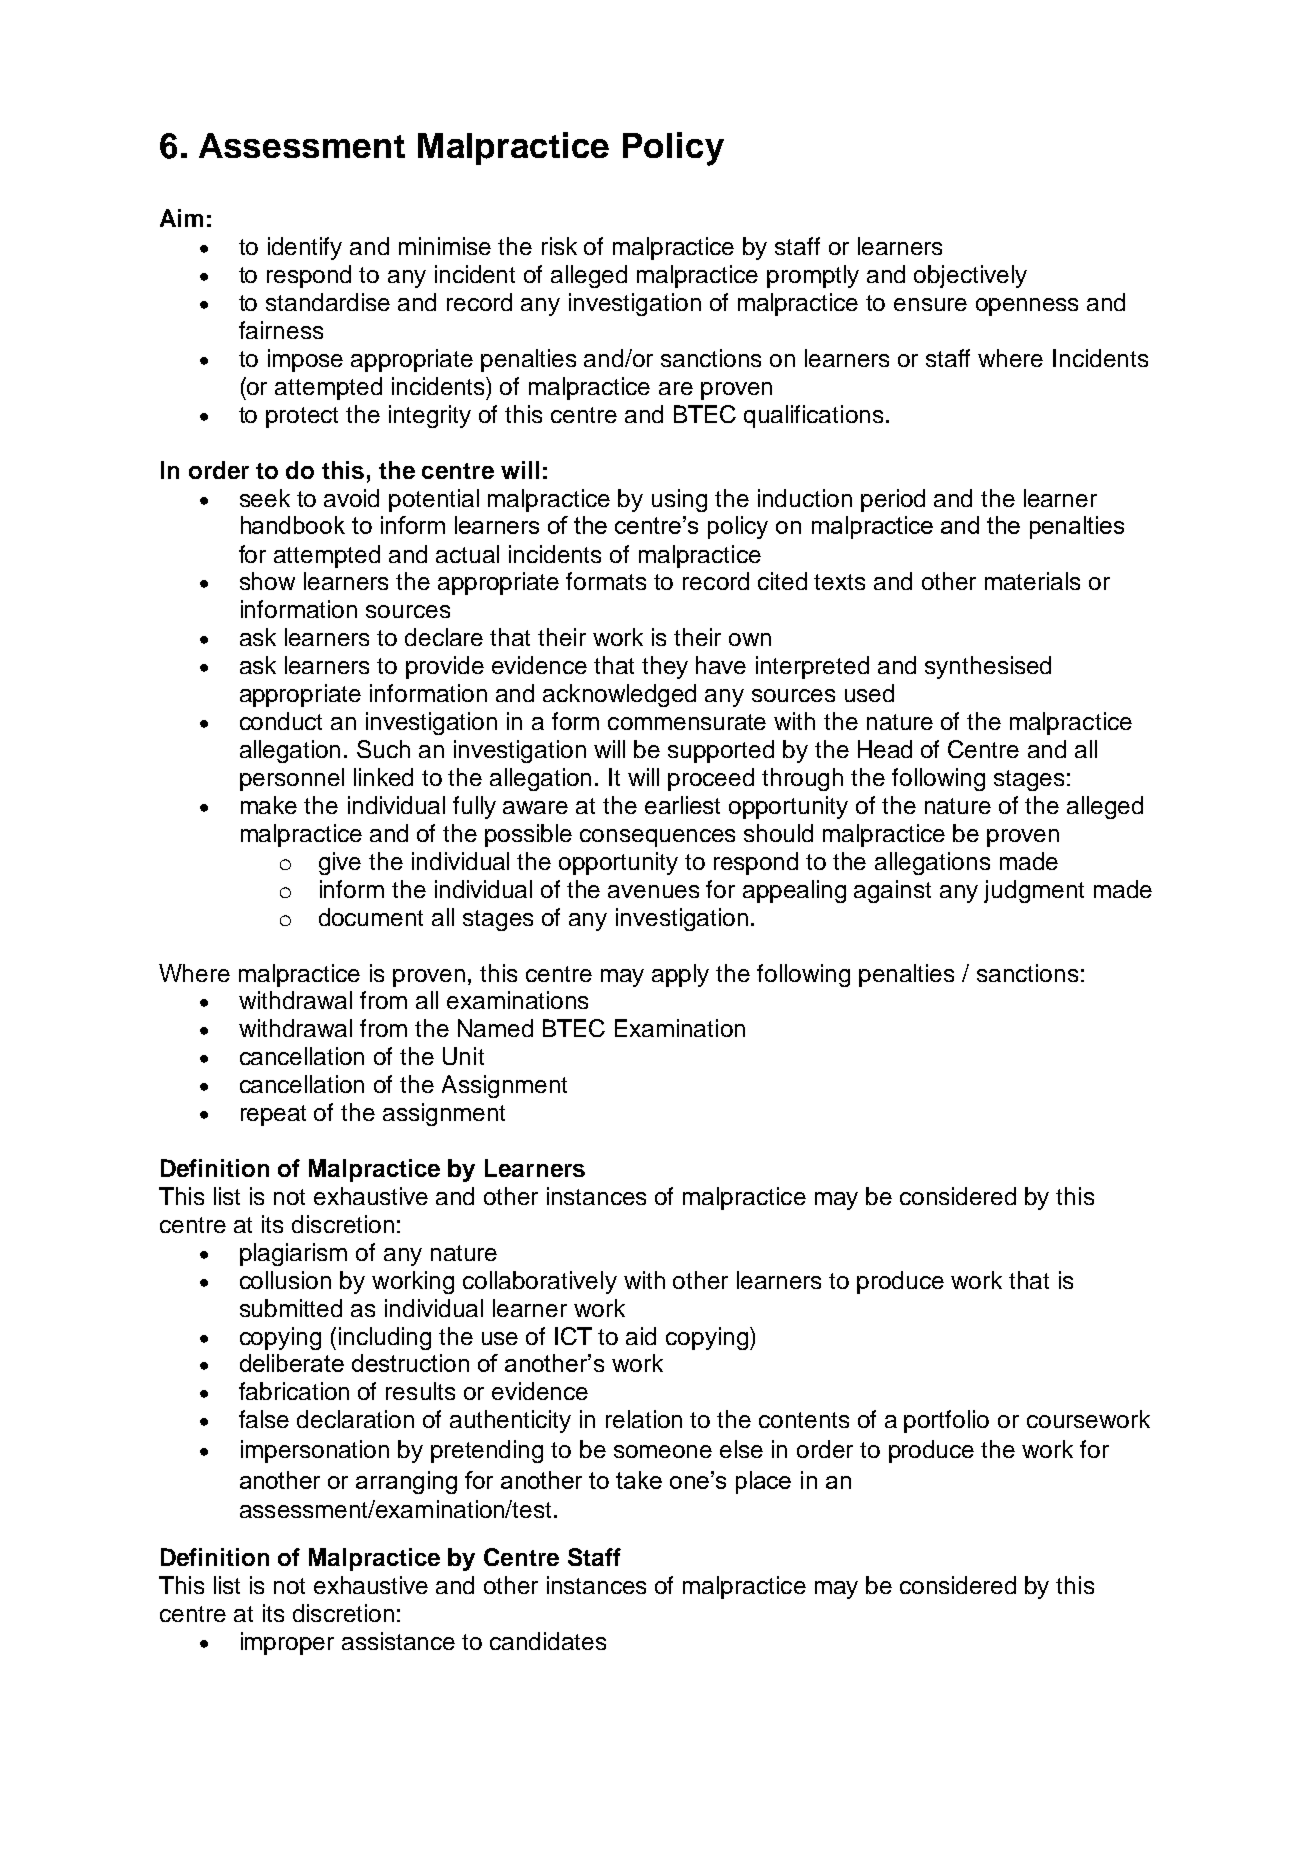 The width and height of the image is (1315, 1859). I want to click on collaboratively, so click(540, 1282).
